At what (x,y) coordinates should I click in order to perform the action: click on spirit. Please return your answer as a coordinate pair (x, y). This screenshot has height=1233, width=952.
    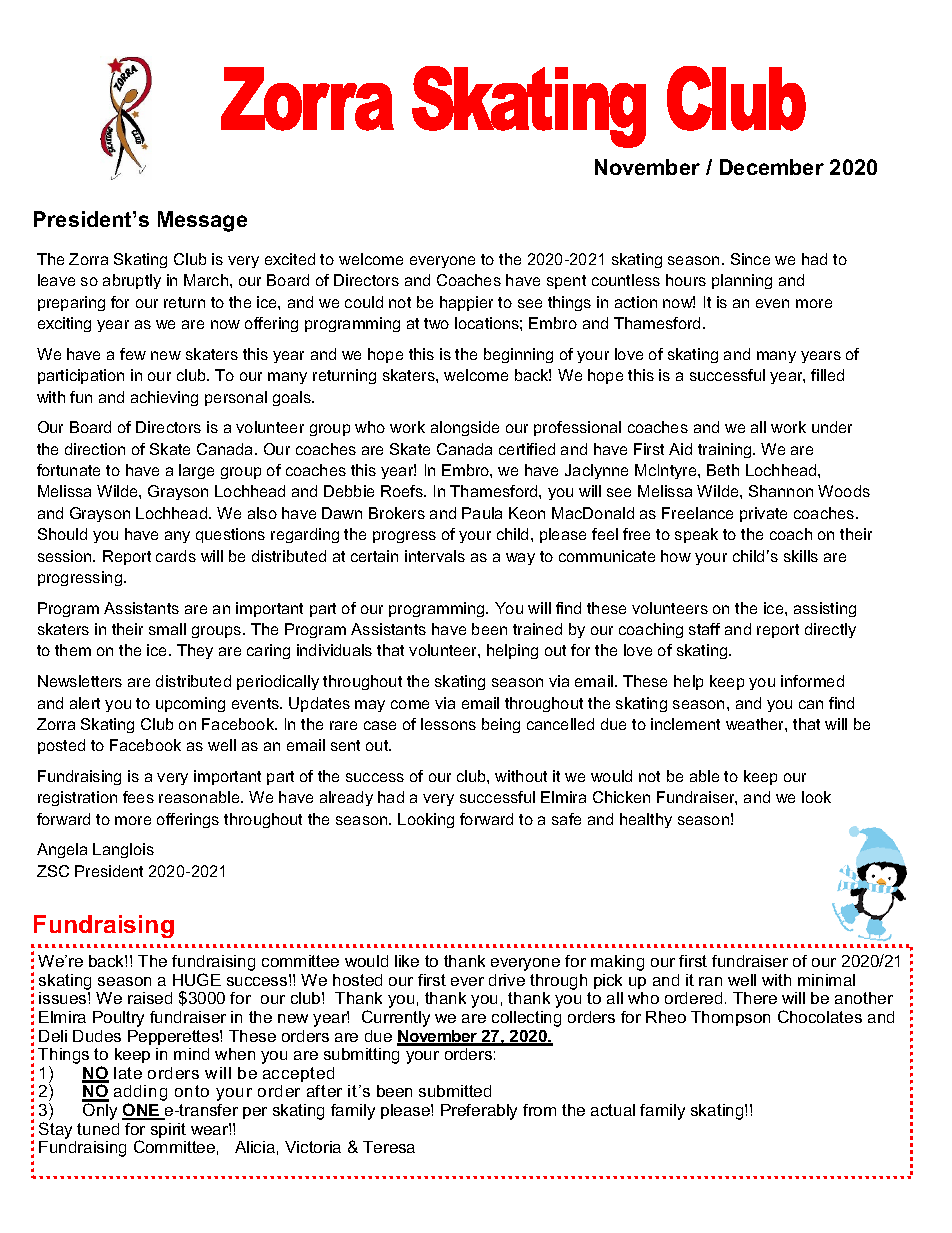
    Looking at the image, I should click on (168, 1130).
